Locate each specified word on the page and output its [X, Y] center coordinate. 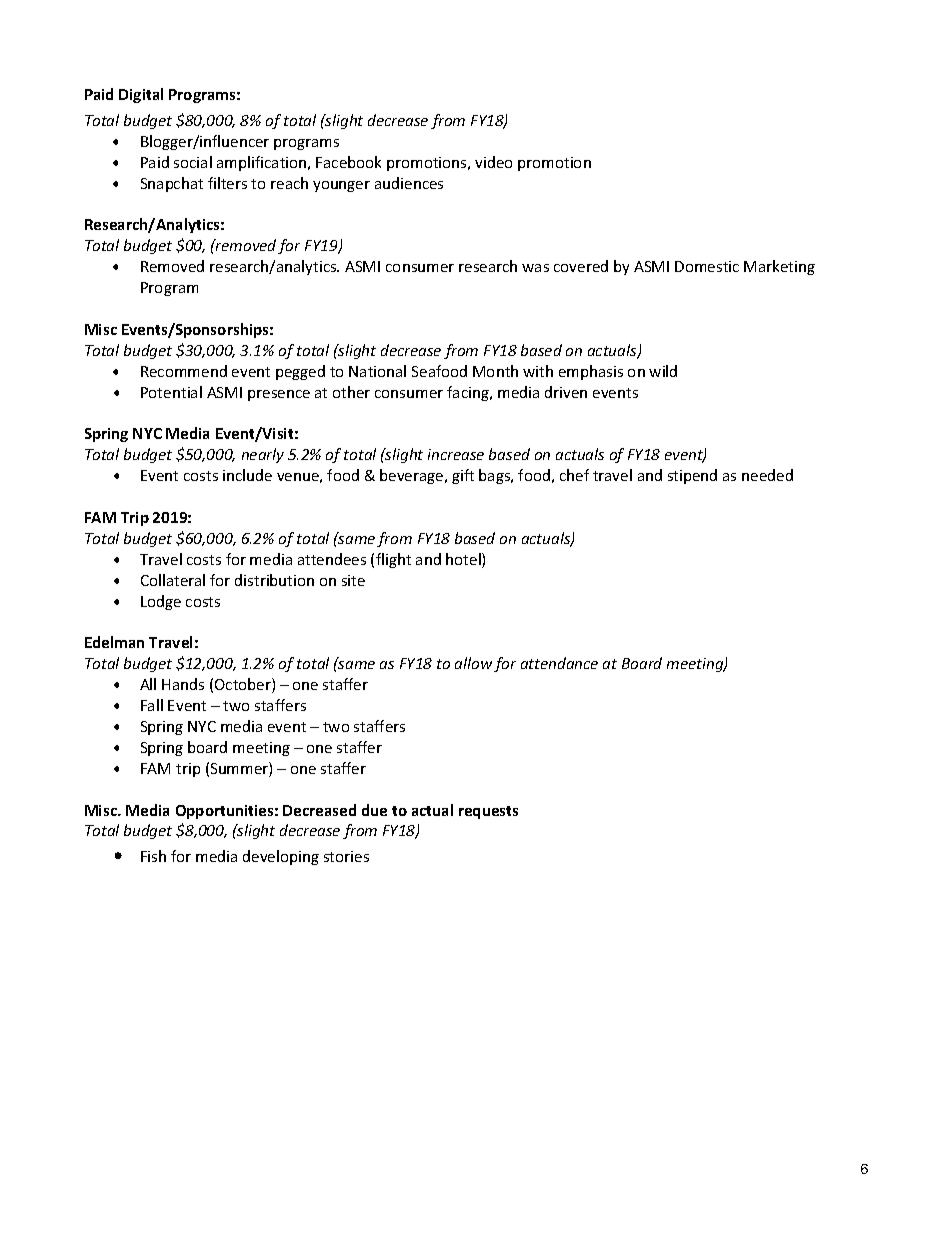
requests [488, 812]
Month [495, 371]
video [493, 162]
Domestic [707, 266]
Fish [153, 856]
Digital [141, 95]
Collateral [173, 580]
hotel [464, 560]
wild [663, 371]
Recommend [184, 371]
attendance [559, 663]
